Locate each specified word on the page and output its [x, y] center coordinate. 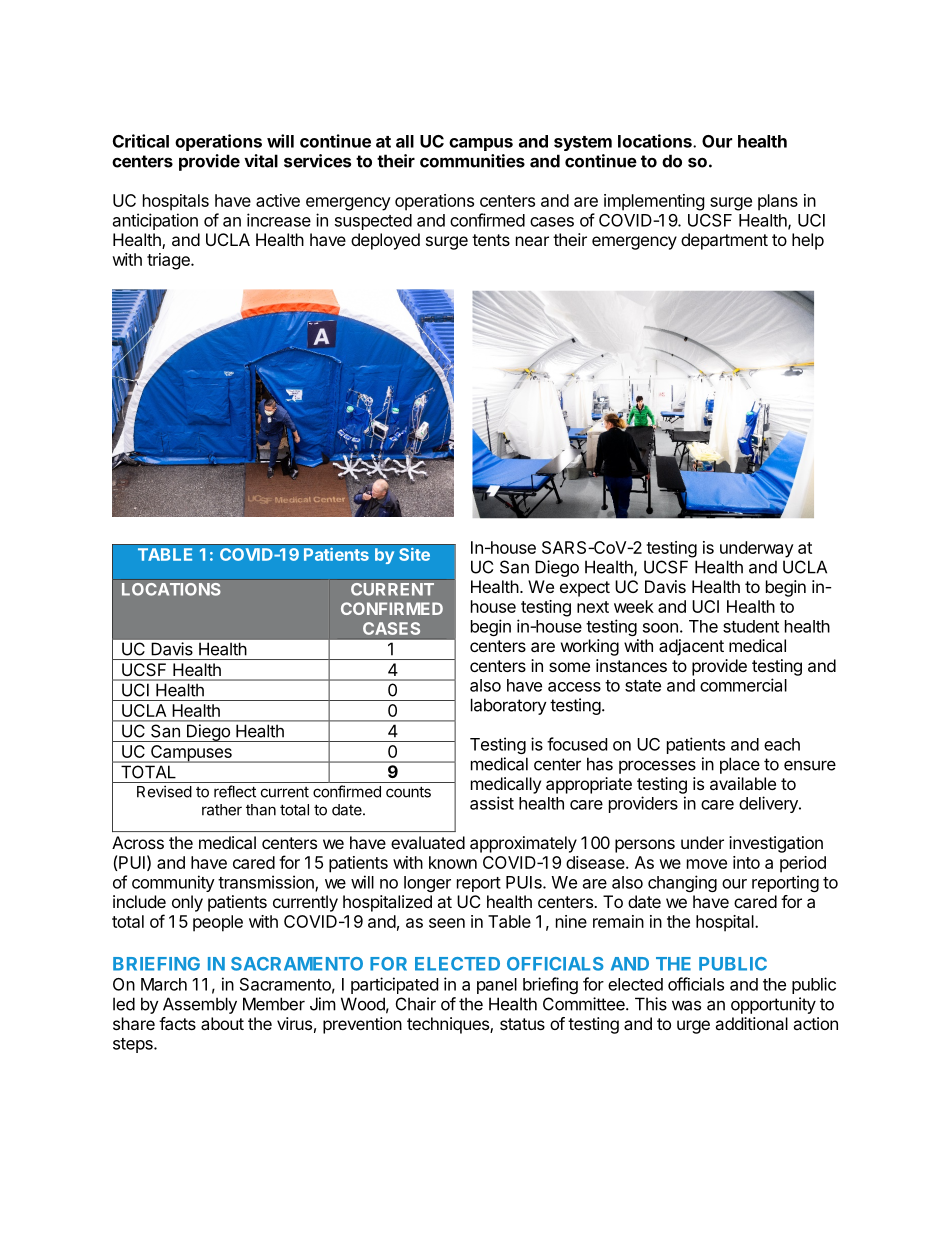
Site [414, 554]
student [751, 626]
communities [472, 161]
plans [778, 202]
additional [751, 1023]
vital [261, 161]
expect [585, 589]
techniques [449, 1025]
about [222, 1023]
